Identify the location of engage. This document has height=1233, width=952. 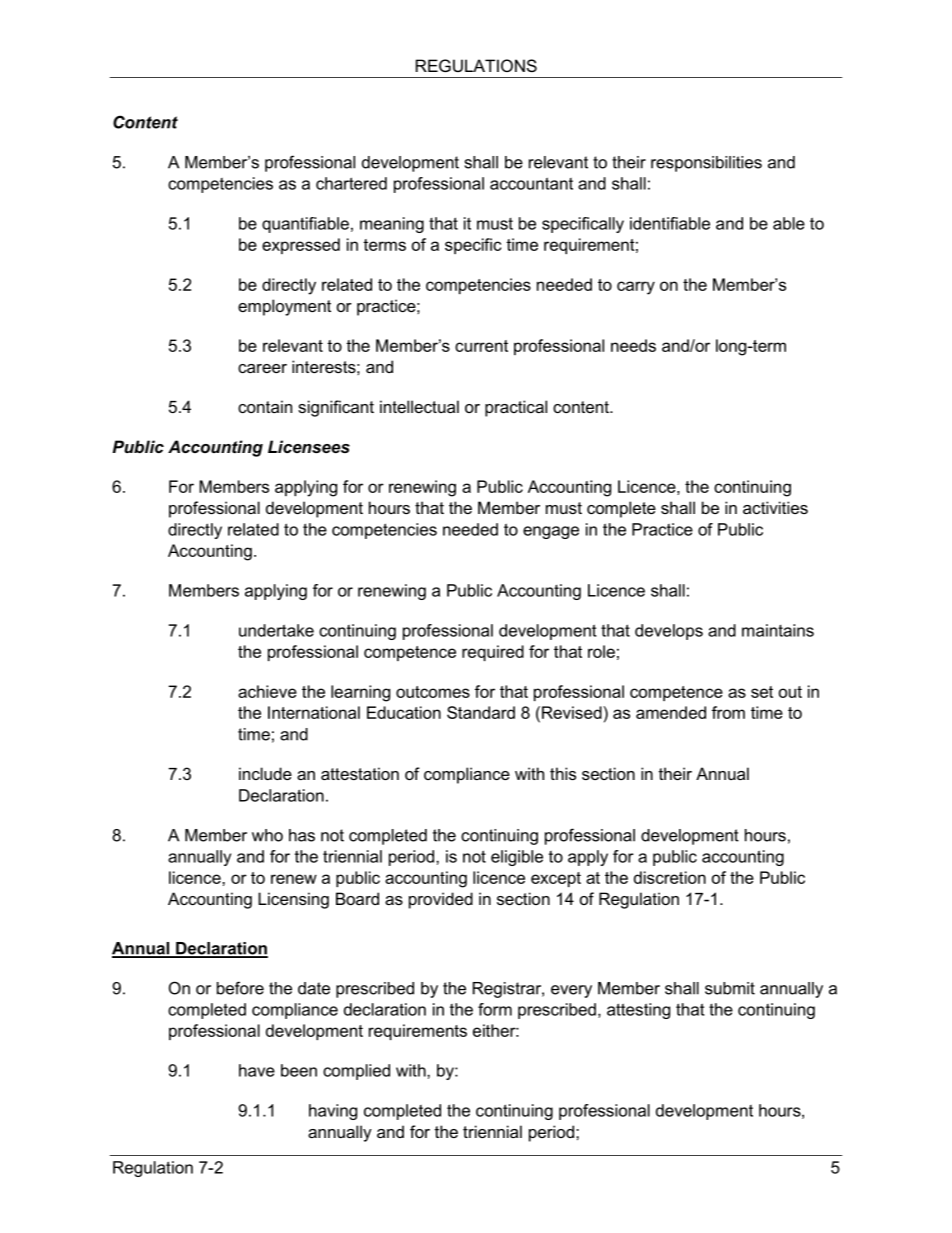
(551, 532).
